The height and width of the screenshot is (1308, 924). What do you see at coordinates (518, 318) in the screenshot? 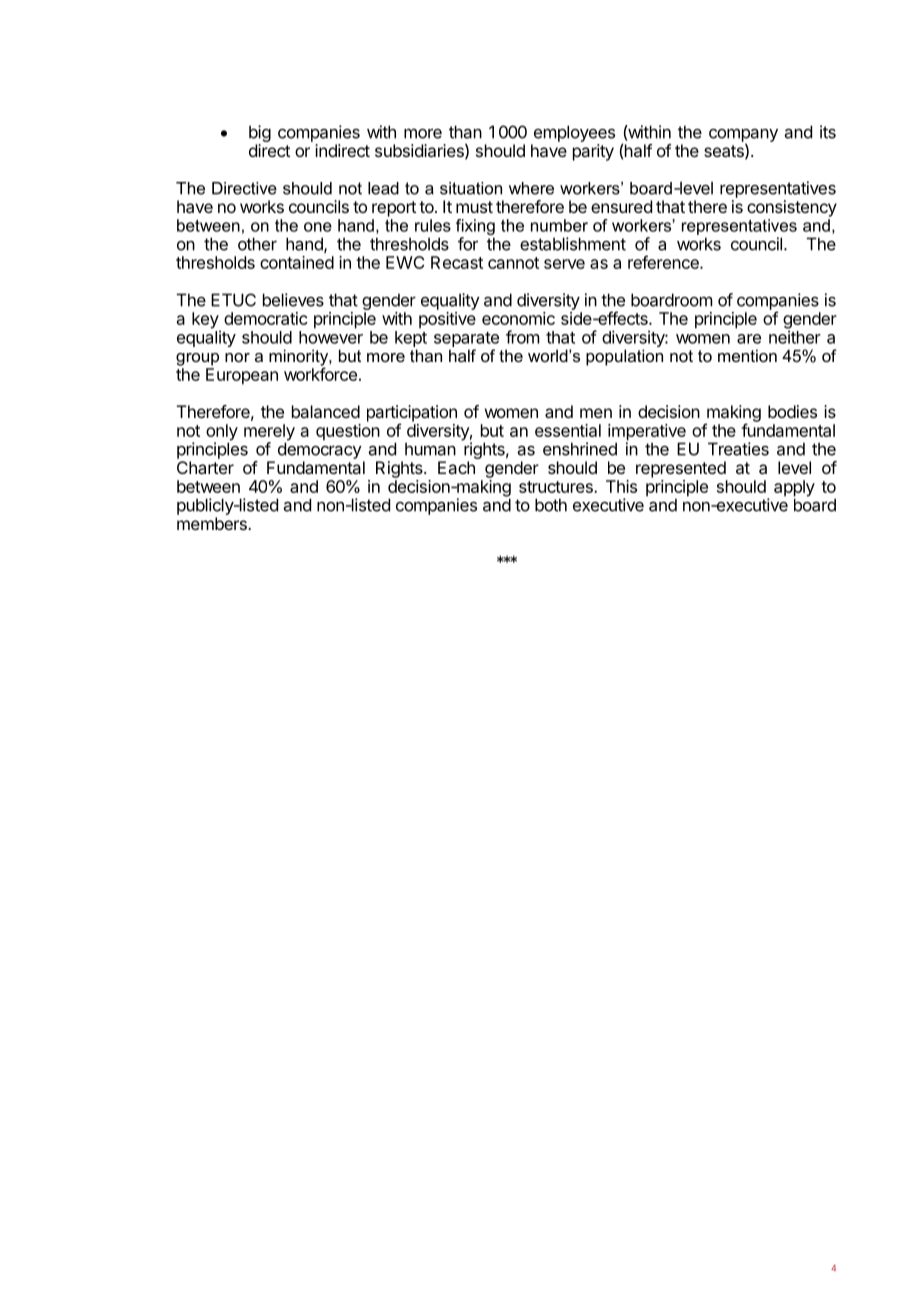
I see `economic` at bounding box center [518, 318].
